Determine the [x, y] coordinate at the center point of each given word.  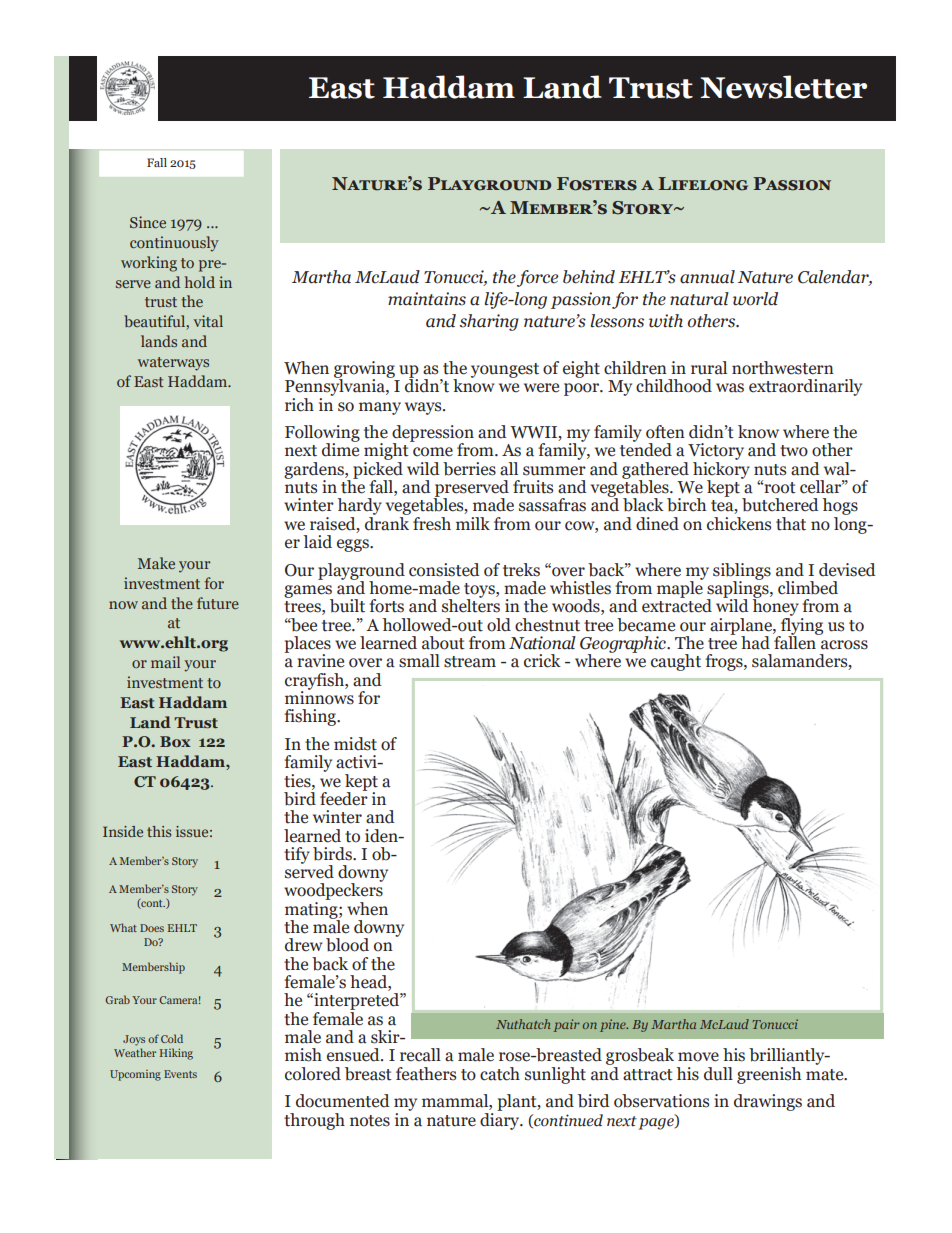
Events [180, 1074]
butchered [780, 505]
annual [707, 277]
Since [148, 222]
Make [156, 563]
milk [473, 523]
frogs [725, 662]
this [159, 831]
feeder [344, 797]
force [537, 278]
